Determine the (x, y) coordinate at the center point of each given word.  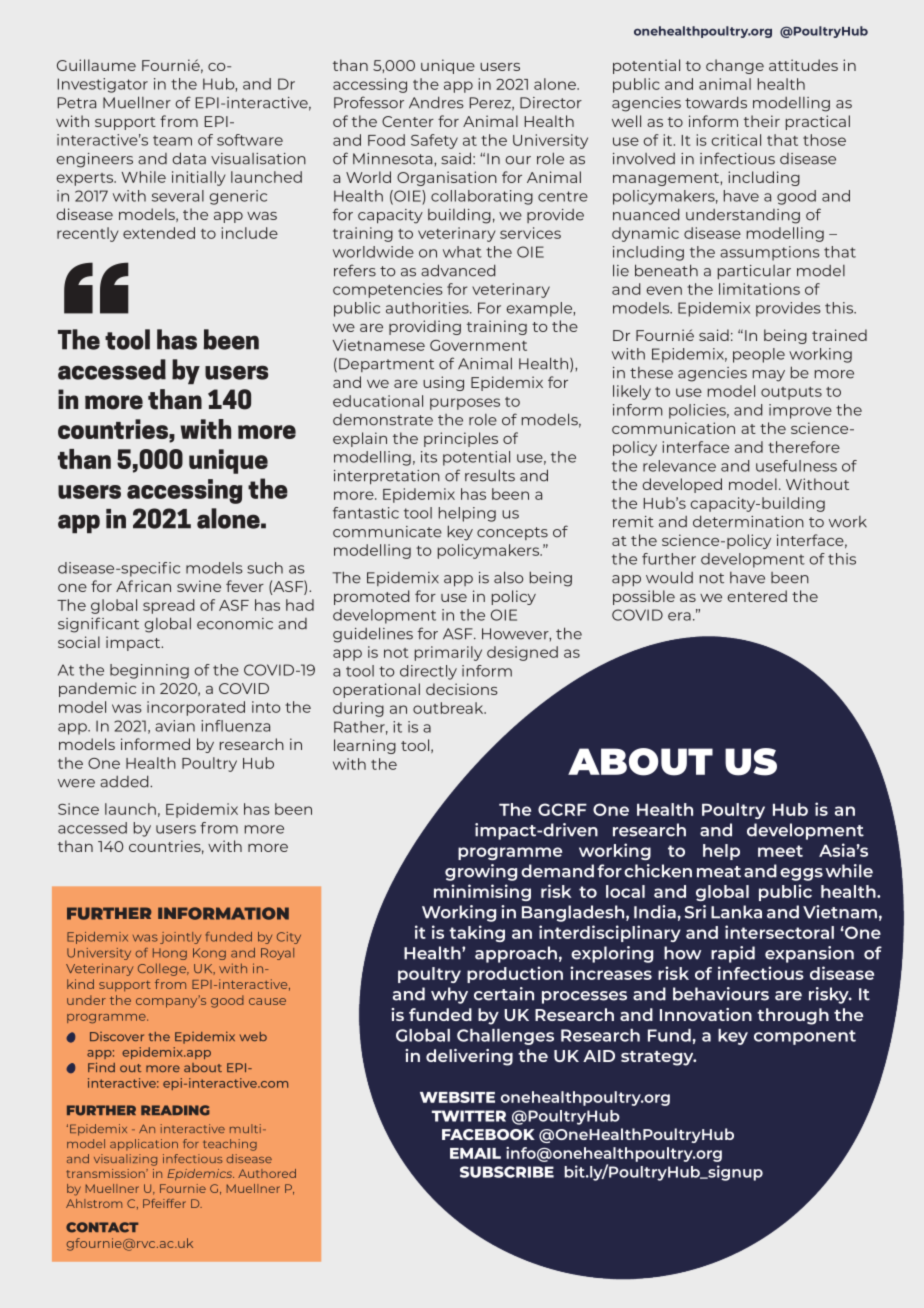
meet (780, 851)
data (189, 158)
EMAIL (475, 1153)
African (143, 586)
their (762, 121)
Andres (436, 102)
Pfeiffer (164, 1203)
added (125, 781)
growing (481, 872)
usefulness (796, 466)
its (429, 457)
